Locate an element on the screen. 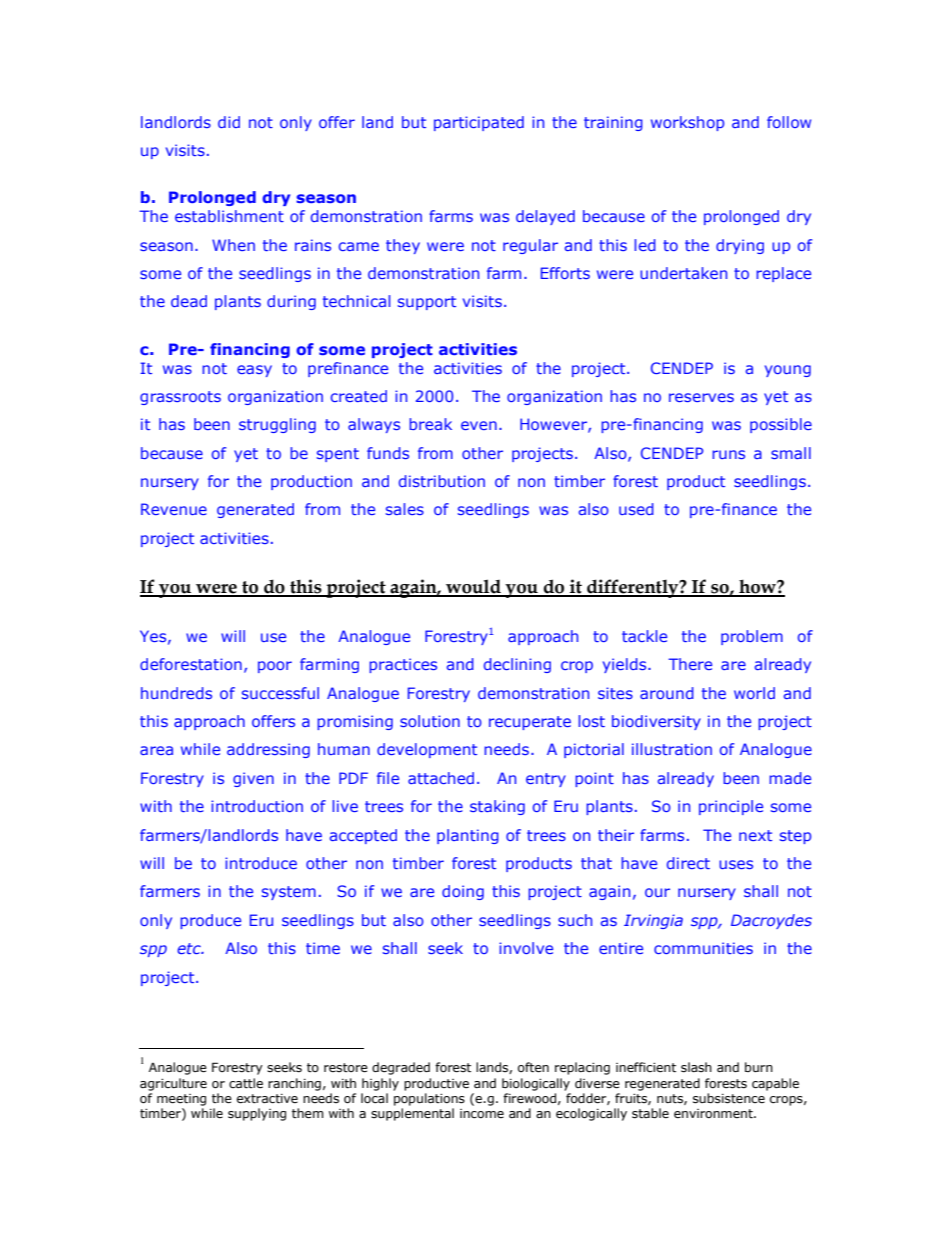 This screenshot has width=952, height=1233. struggling is located at coordinates (277, 425).
